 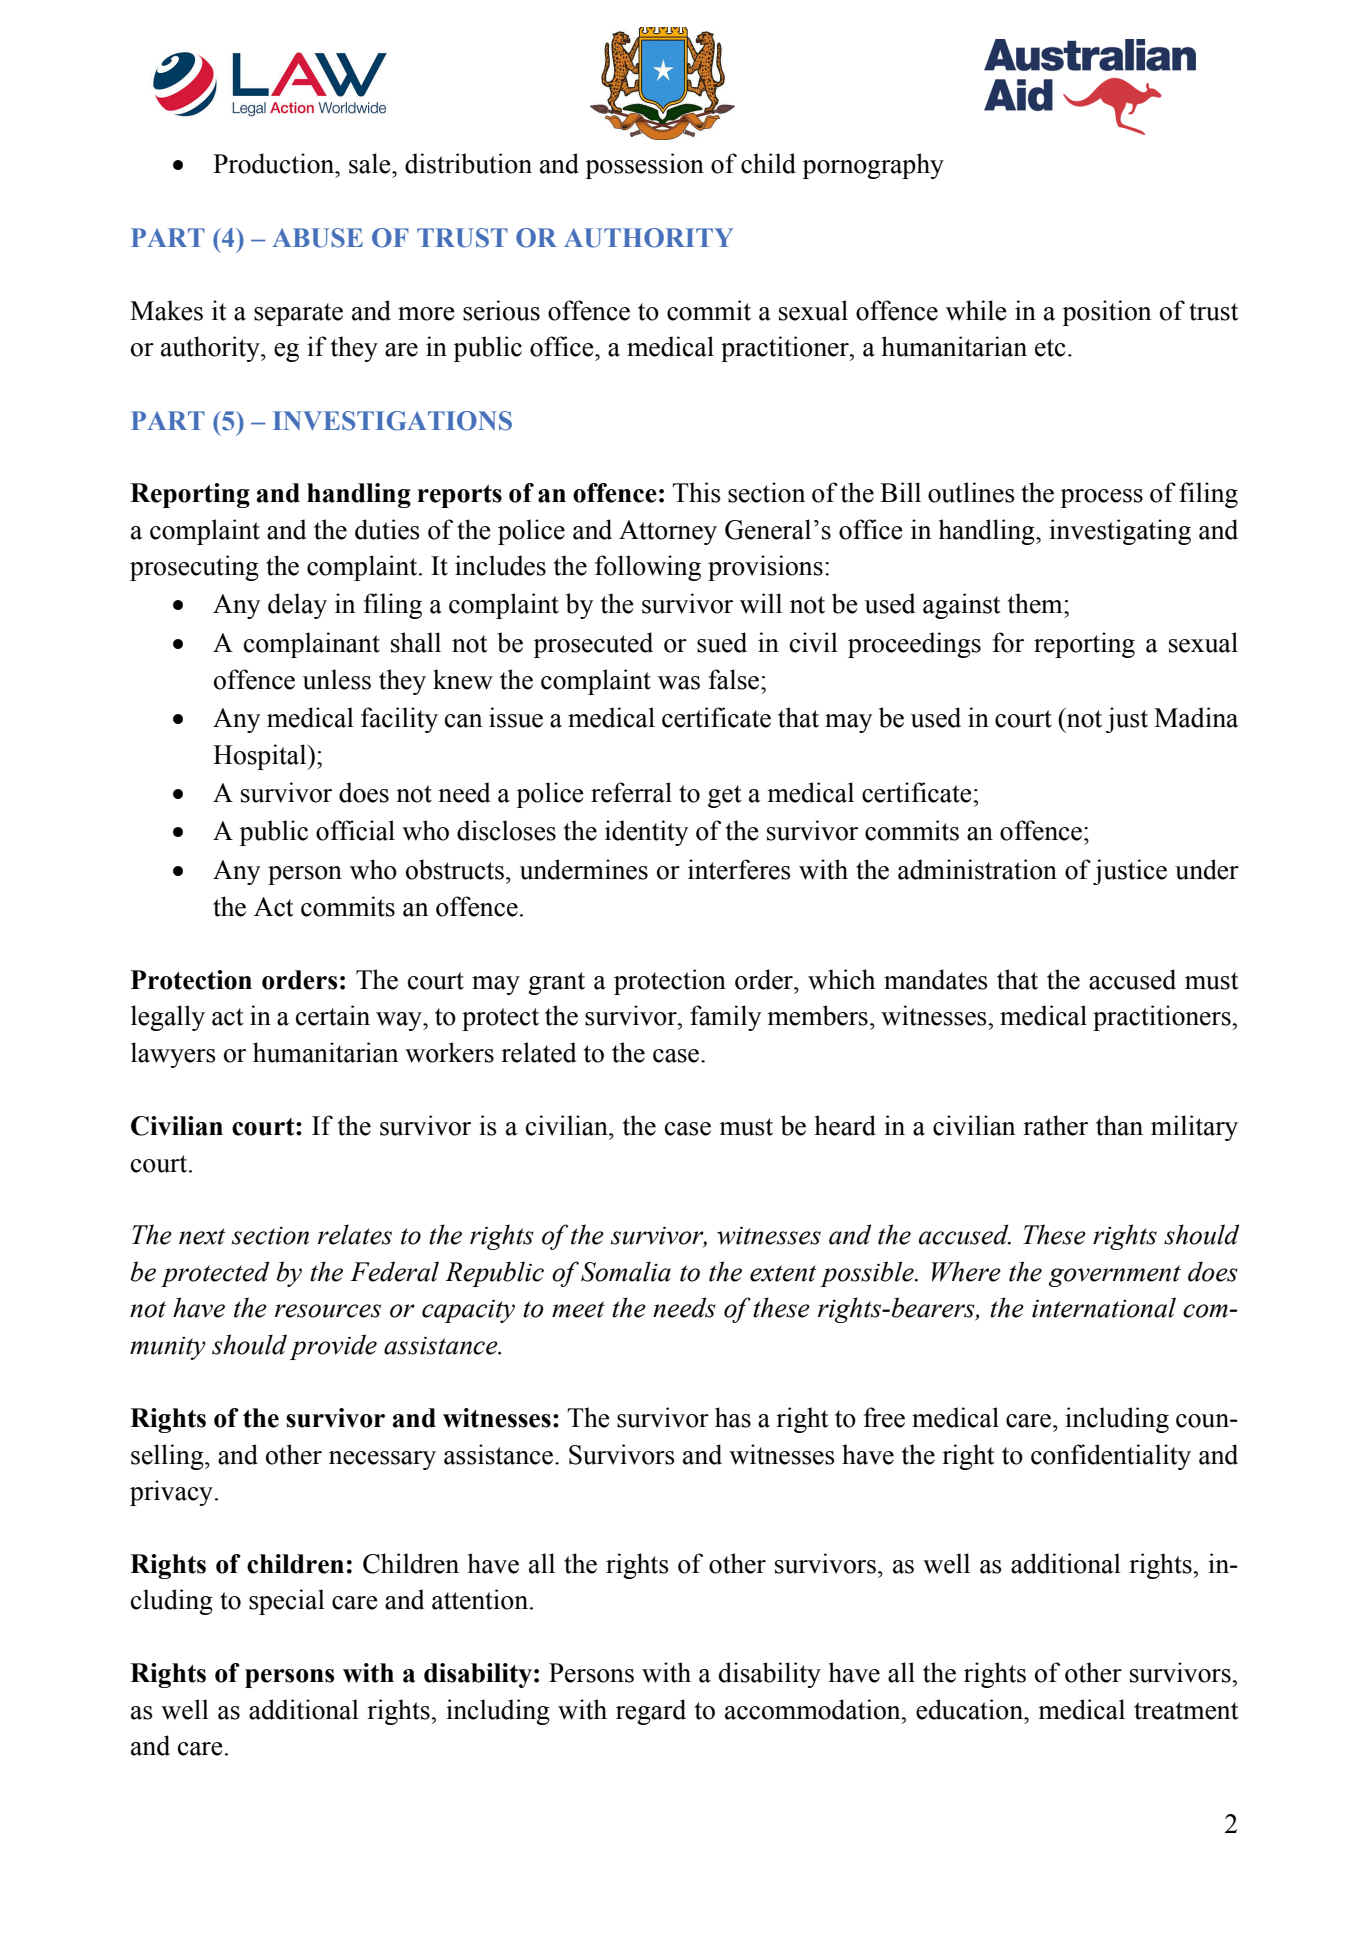 What do you see at coordinates (1106, 313) in the screenshot?
I see `position` at bounding box center [1106, 313].
